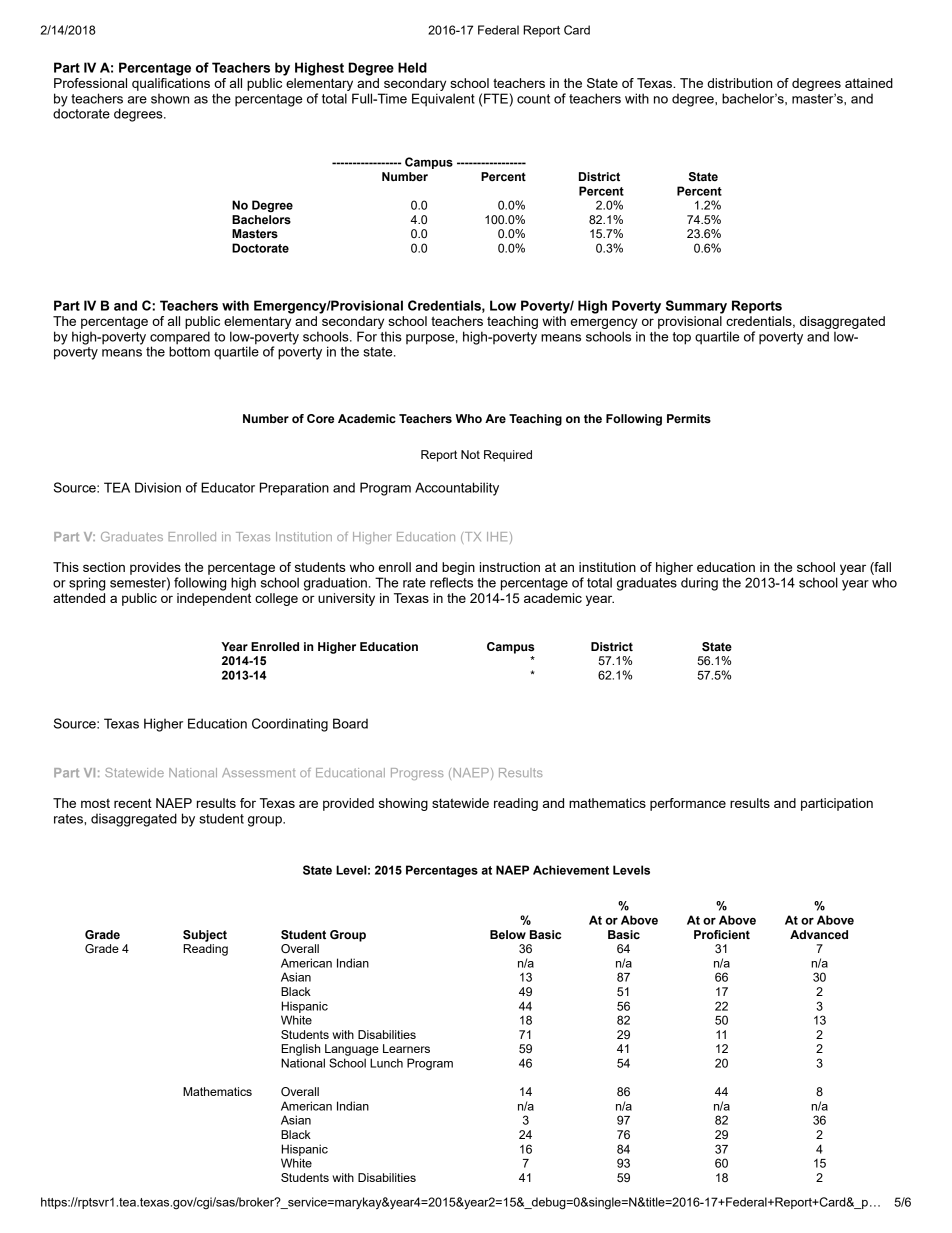  Describe the element at coordinates (458, 568) in the screenshot. I see `begin` at that location.
